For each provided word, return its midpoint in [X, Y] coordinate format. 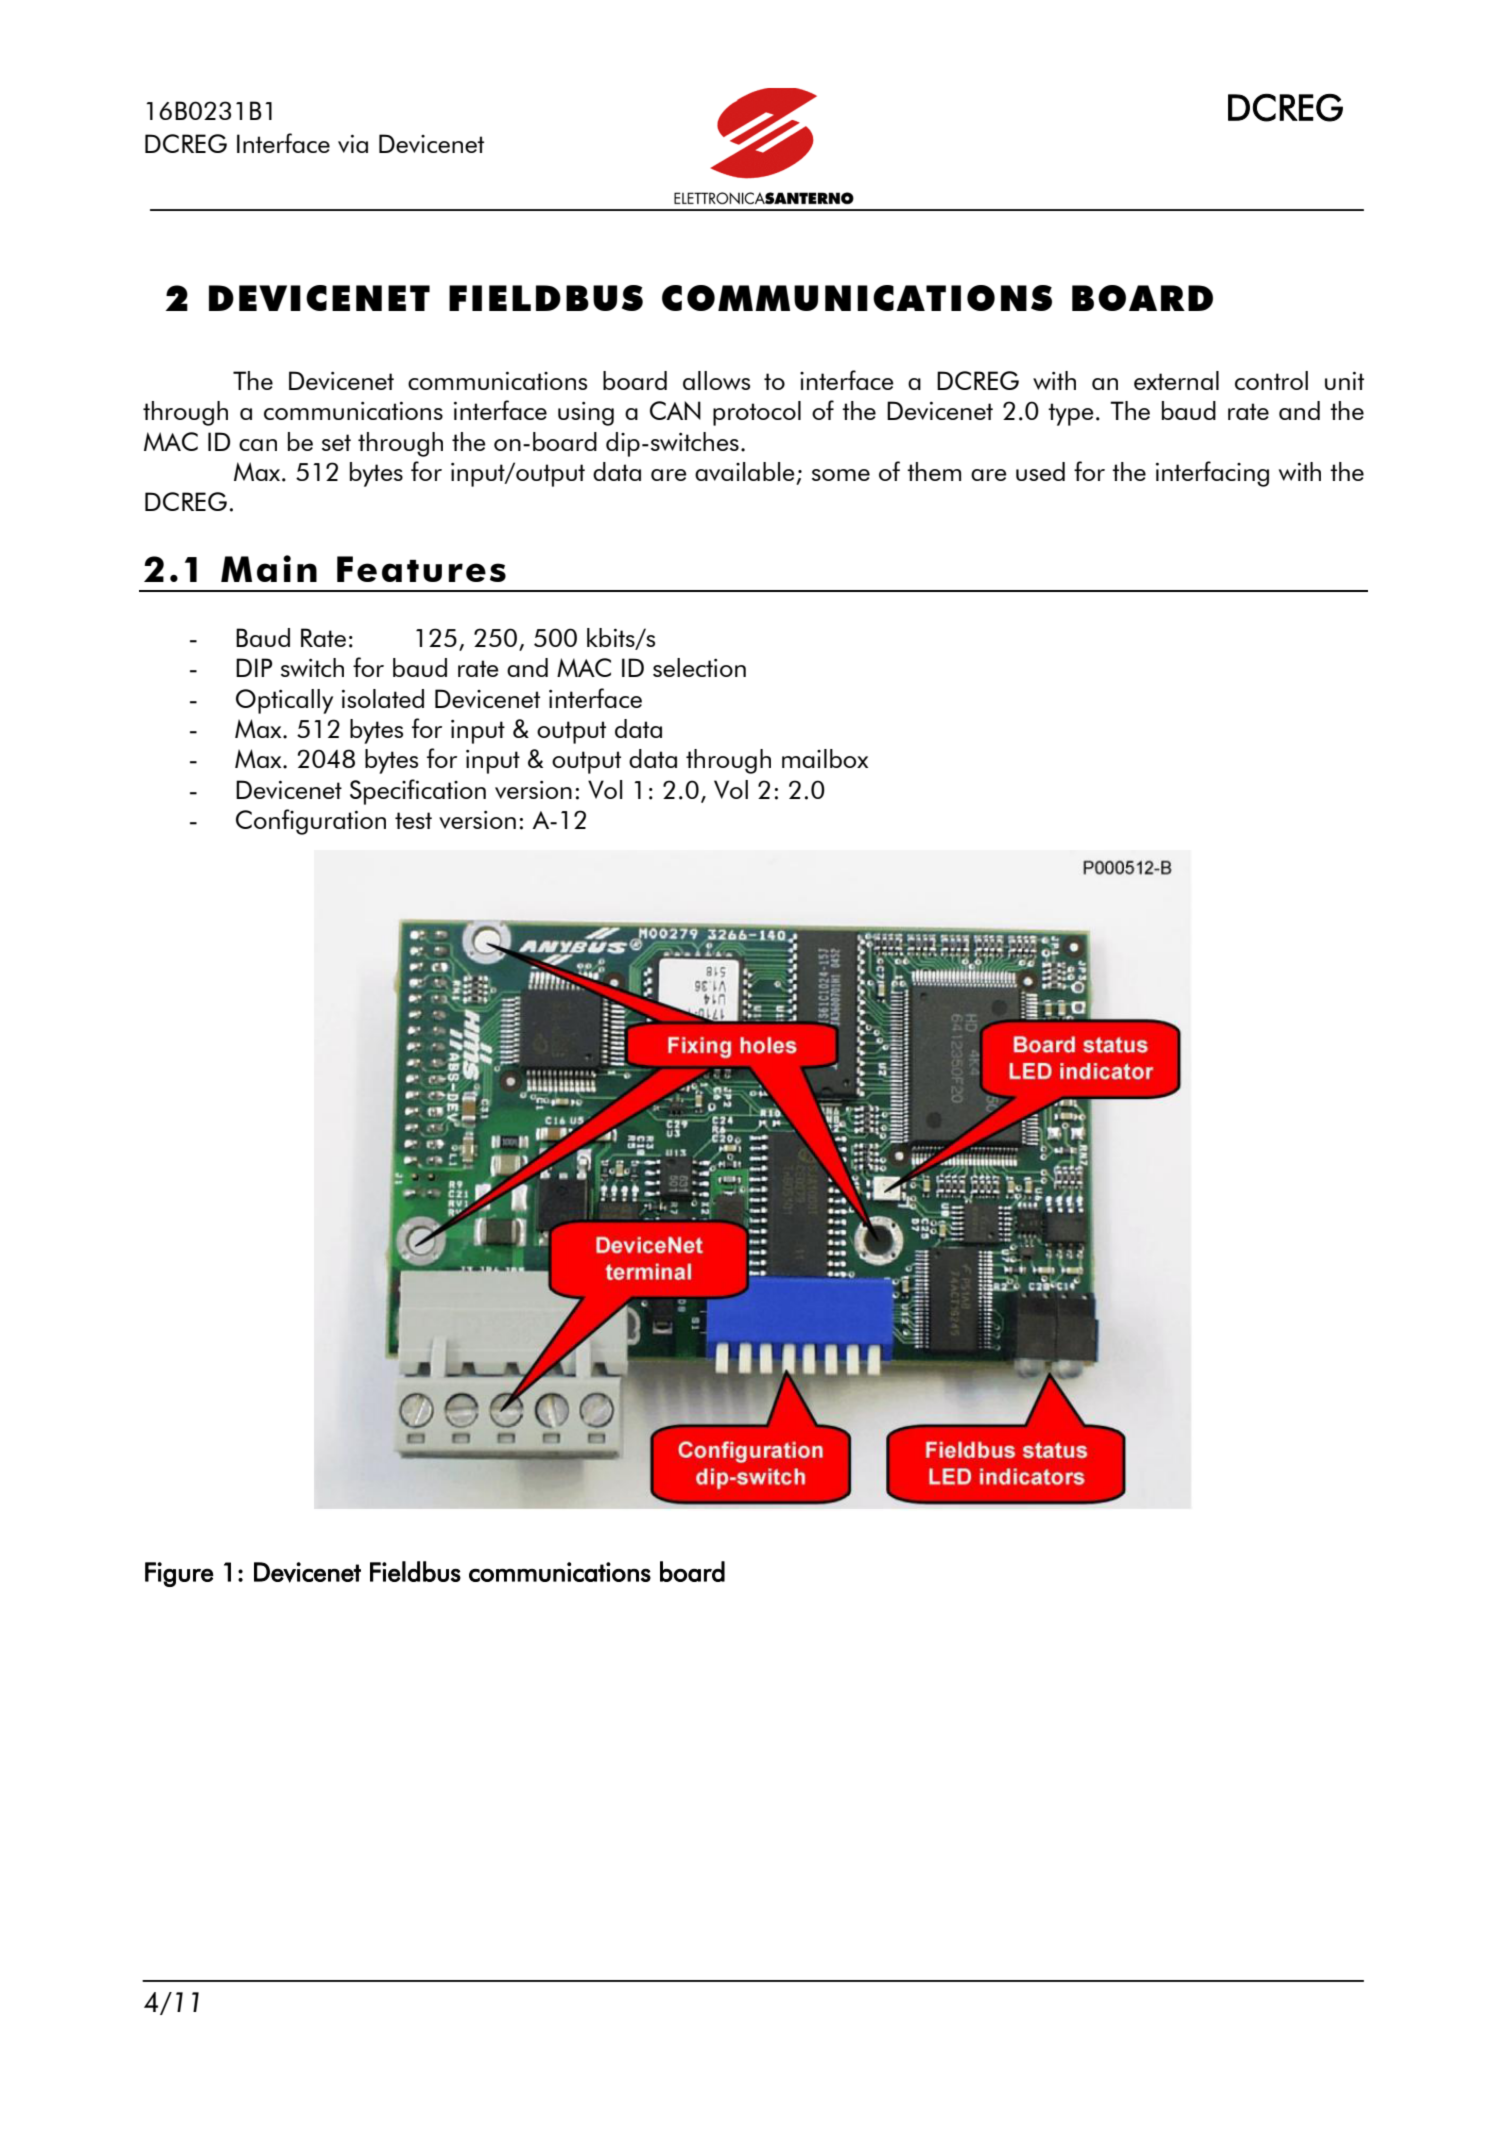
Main [269, 568]
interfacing [1212, 474]
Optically [284, 701]
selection [699, 667]
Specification [418, 792]
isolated [383, 698]
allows [716, 380]
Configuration [311, 822]
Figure [179, 1574]
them [934, 471]
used [1040, 471]
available [745, 471]
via [353, 143]
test [413, 820]
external [1176, 380]
